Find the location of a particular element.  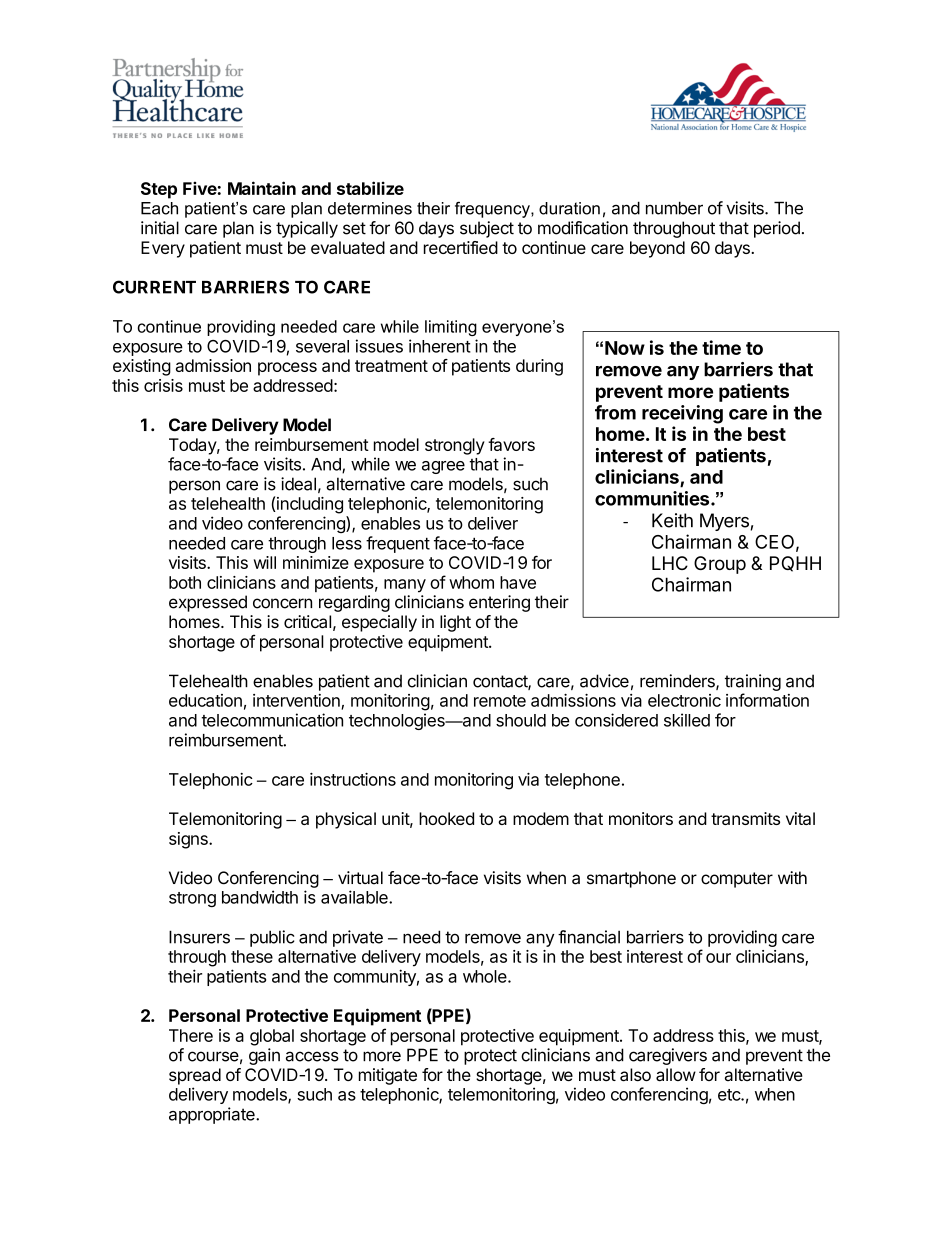

mitigate is located at coordinates (388, 1076).
